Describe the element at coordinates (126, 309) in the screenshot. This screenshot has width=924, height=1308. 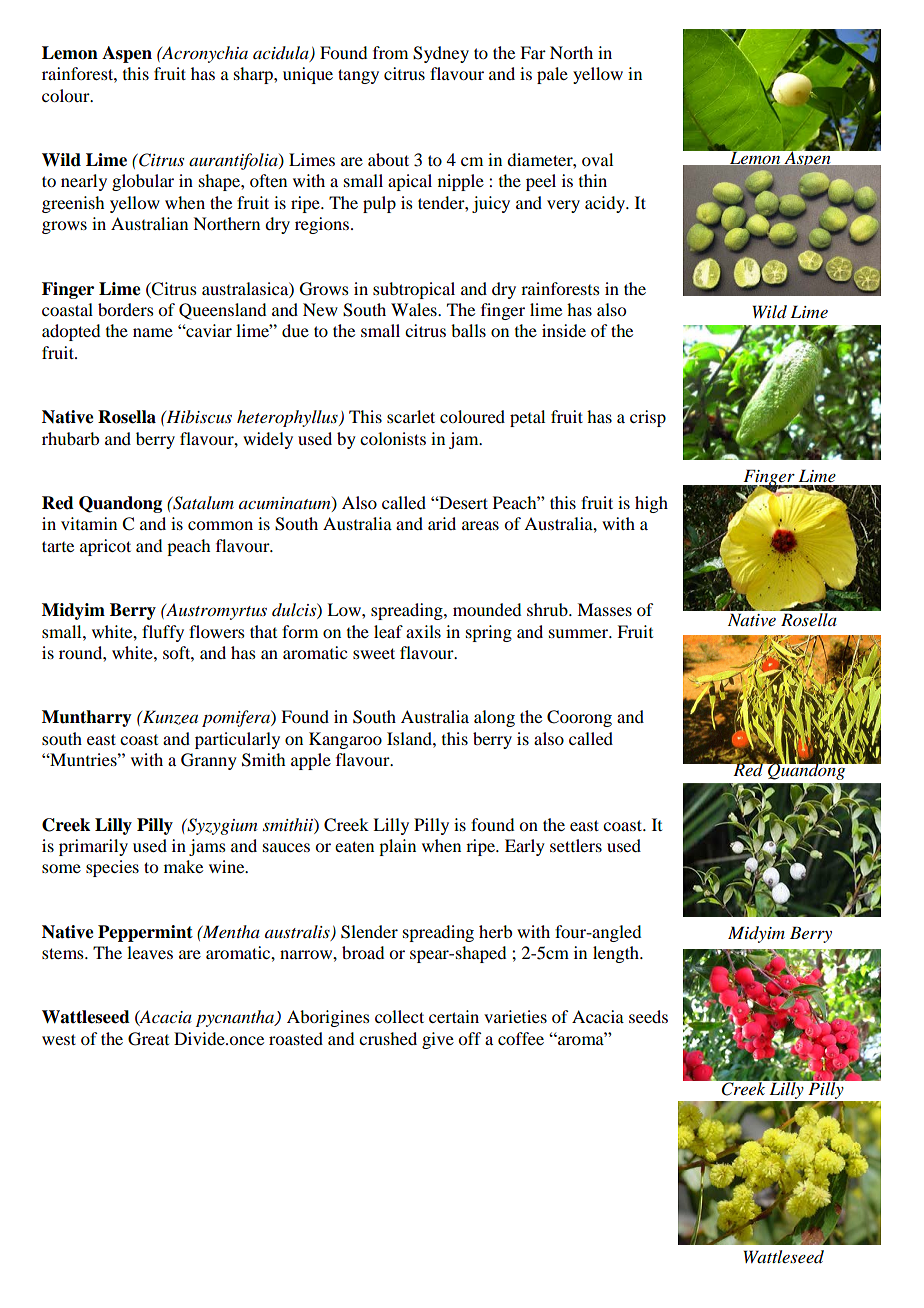
I see `borders` at that location.
